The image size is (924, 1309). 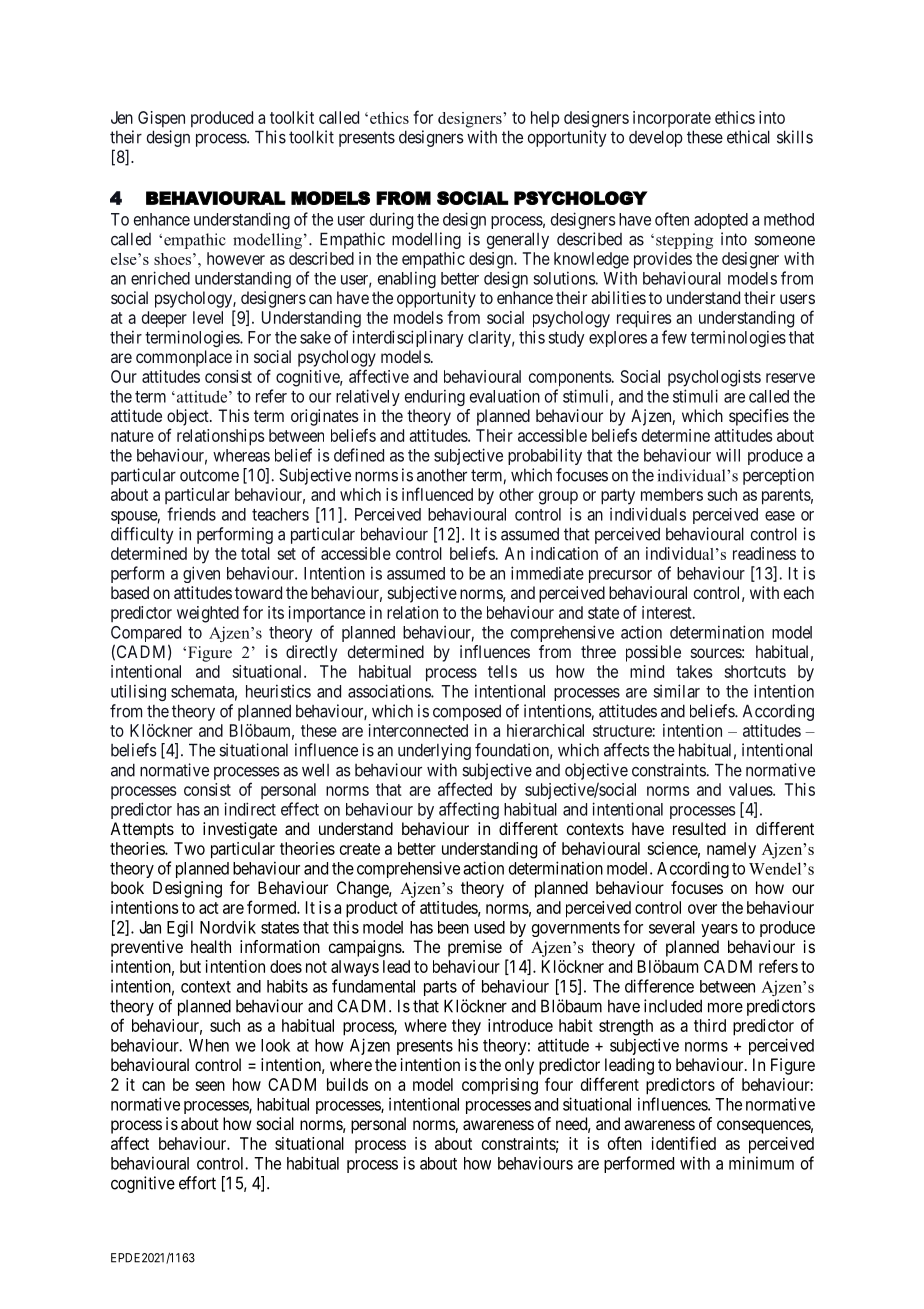 I want to click on takes, so click(x=694, y=671).
